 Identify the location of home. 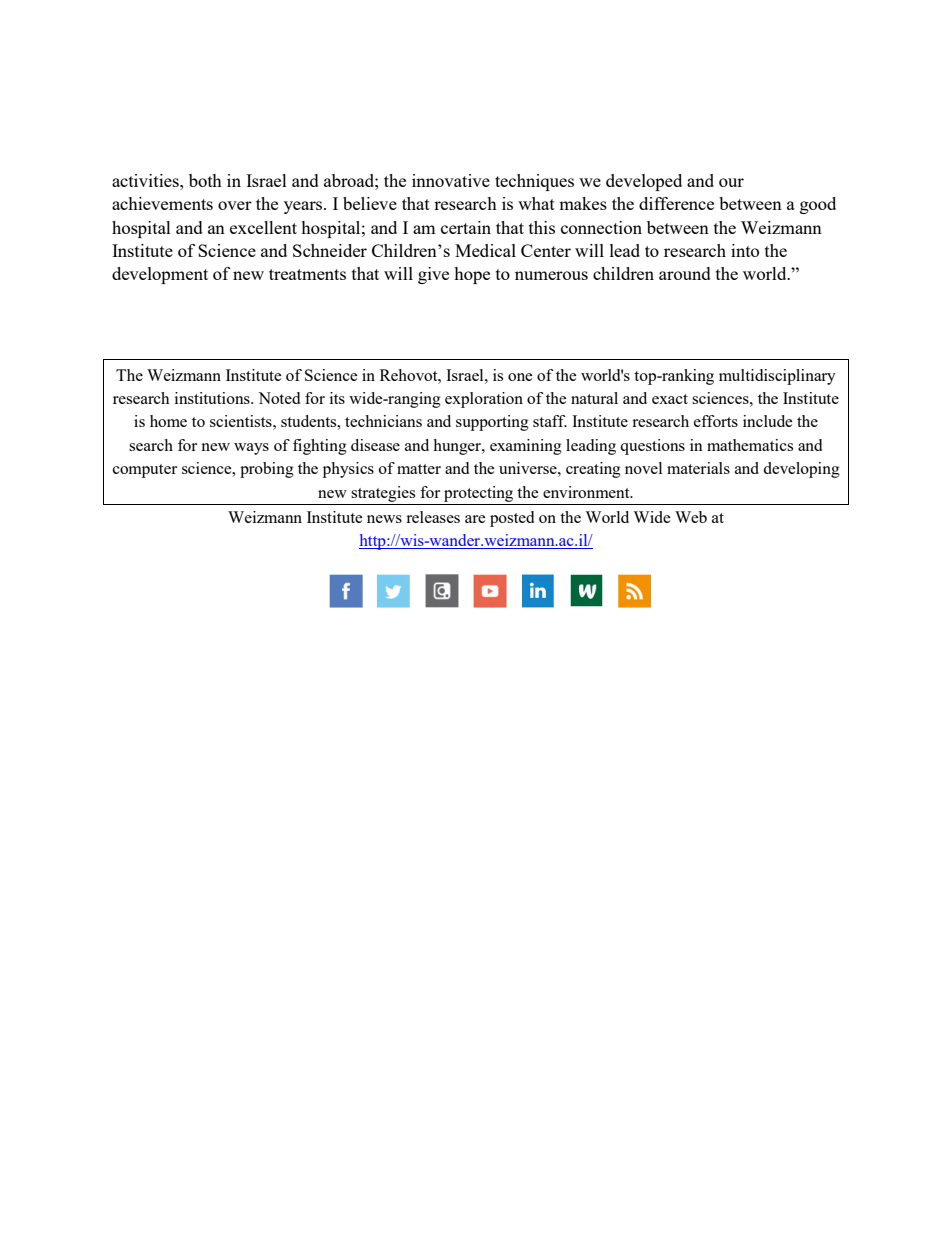
(168, 421).
